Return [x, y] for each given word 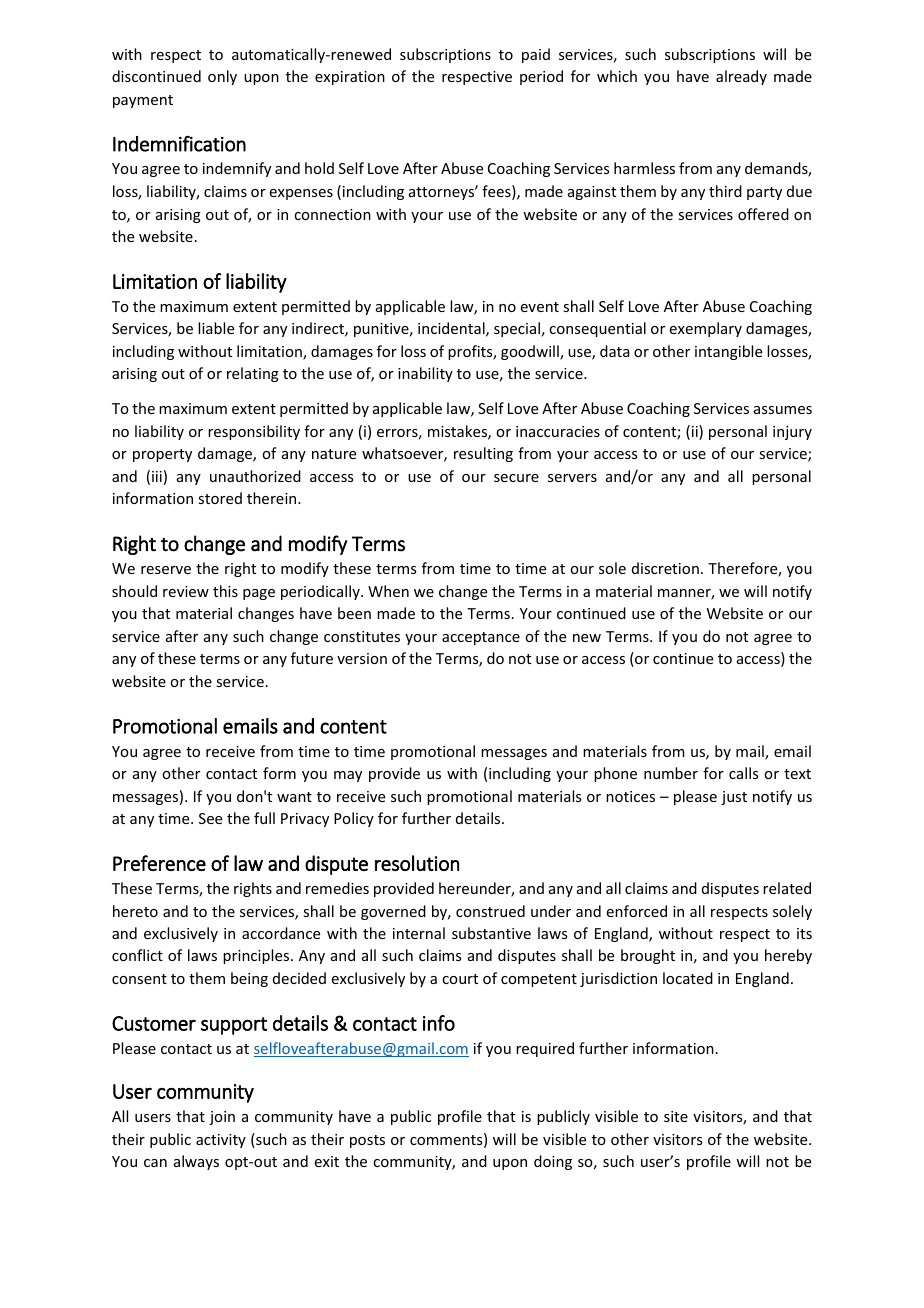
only [222, 77]
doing [553, 1162]
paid [536, 55]
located [688, 978]
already [741, 77]
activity [221, 1141]
